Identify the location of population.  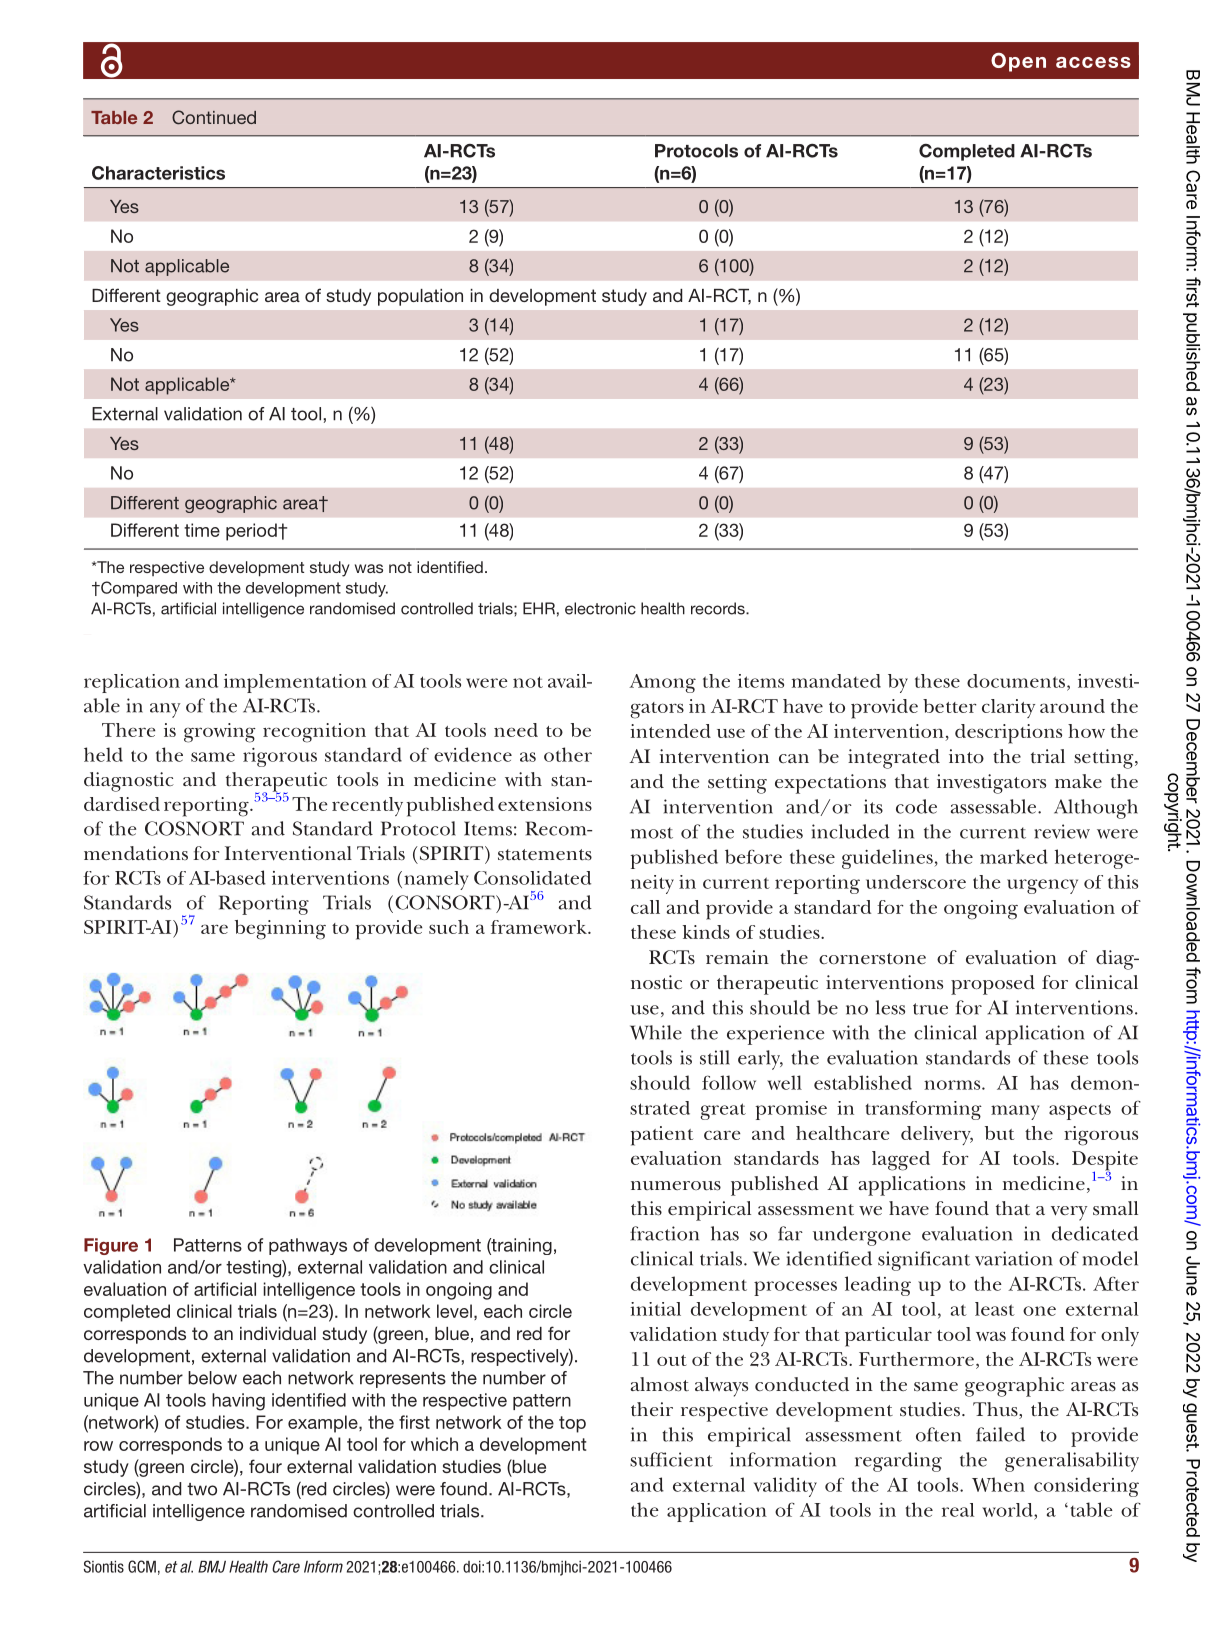
(420, 297).
